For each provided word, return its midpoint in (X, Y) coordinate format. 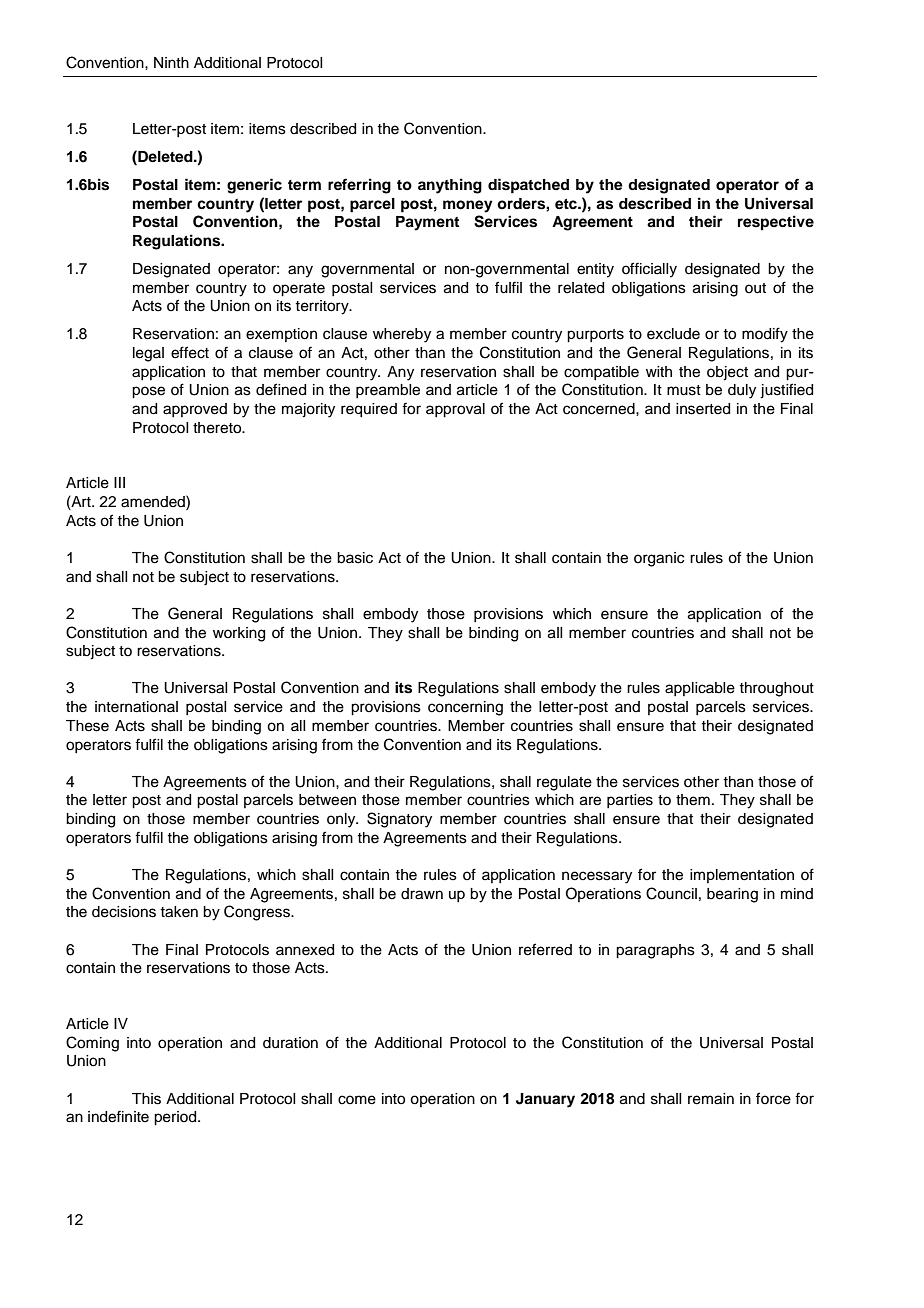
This (146, 1099)
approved (195, 410)
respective (776, 223)
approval (455, 410)
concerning (465, 708)
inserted (703, 409)
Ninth (171, 62)
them (693, 800)
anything (450, 186)
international (136, 707)
